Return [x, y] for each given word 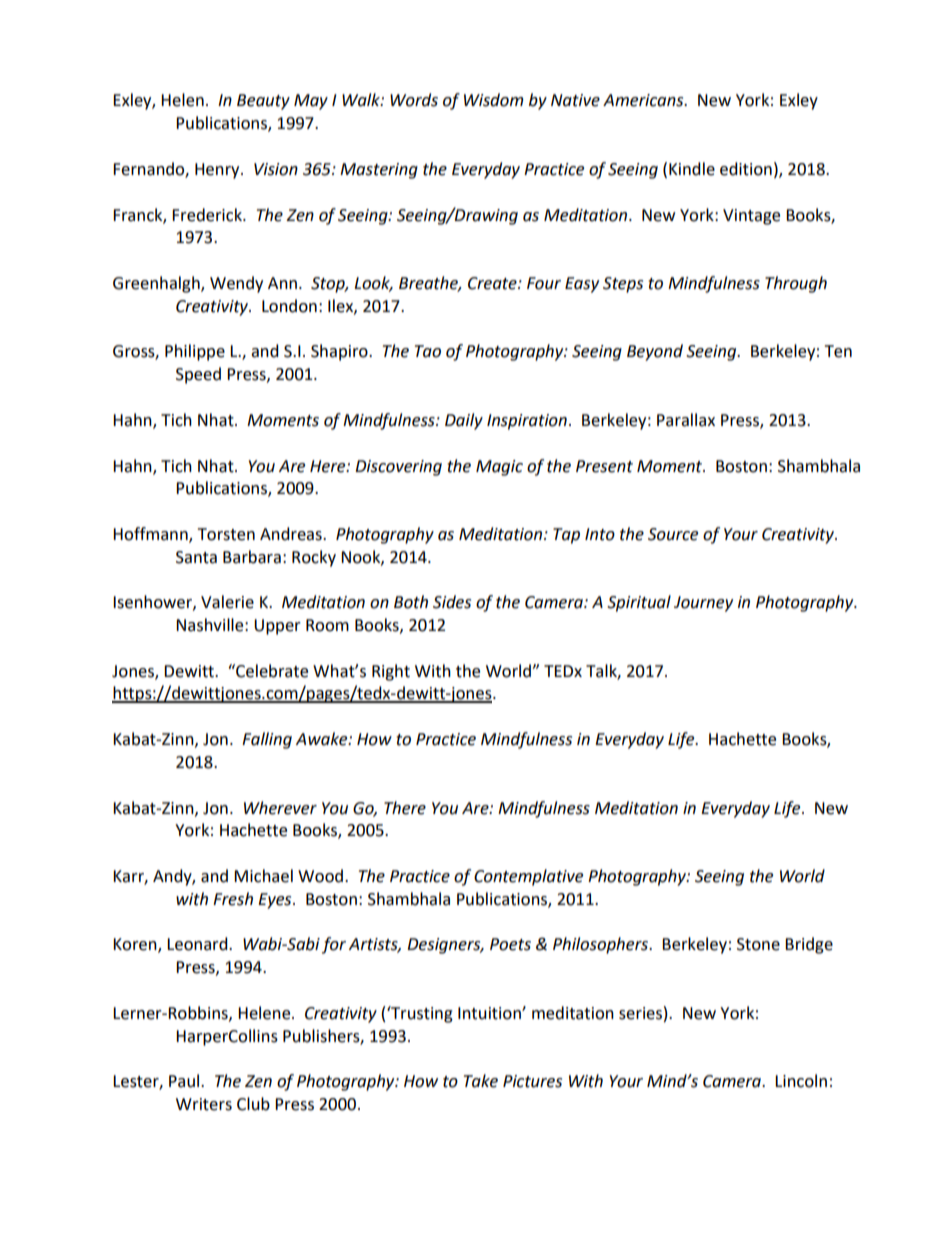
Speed [198, 375]
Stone [758, 944]
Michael [263, 876]
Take [481, 1081]
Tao [428, 351]
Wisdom [494, 100]
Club [253, 1104]
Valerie [227, 602]
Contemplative [528, 877]
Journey [703, 604]
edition [746, 169]
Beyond [655, 352]
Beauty [263, 102]
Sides [452, 602]
